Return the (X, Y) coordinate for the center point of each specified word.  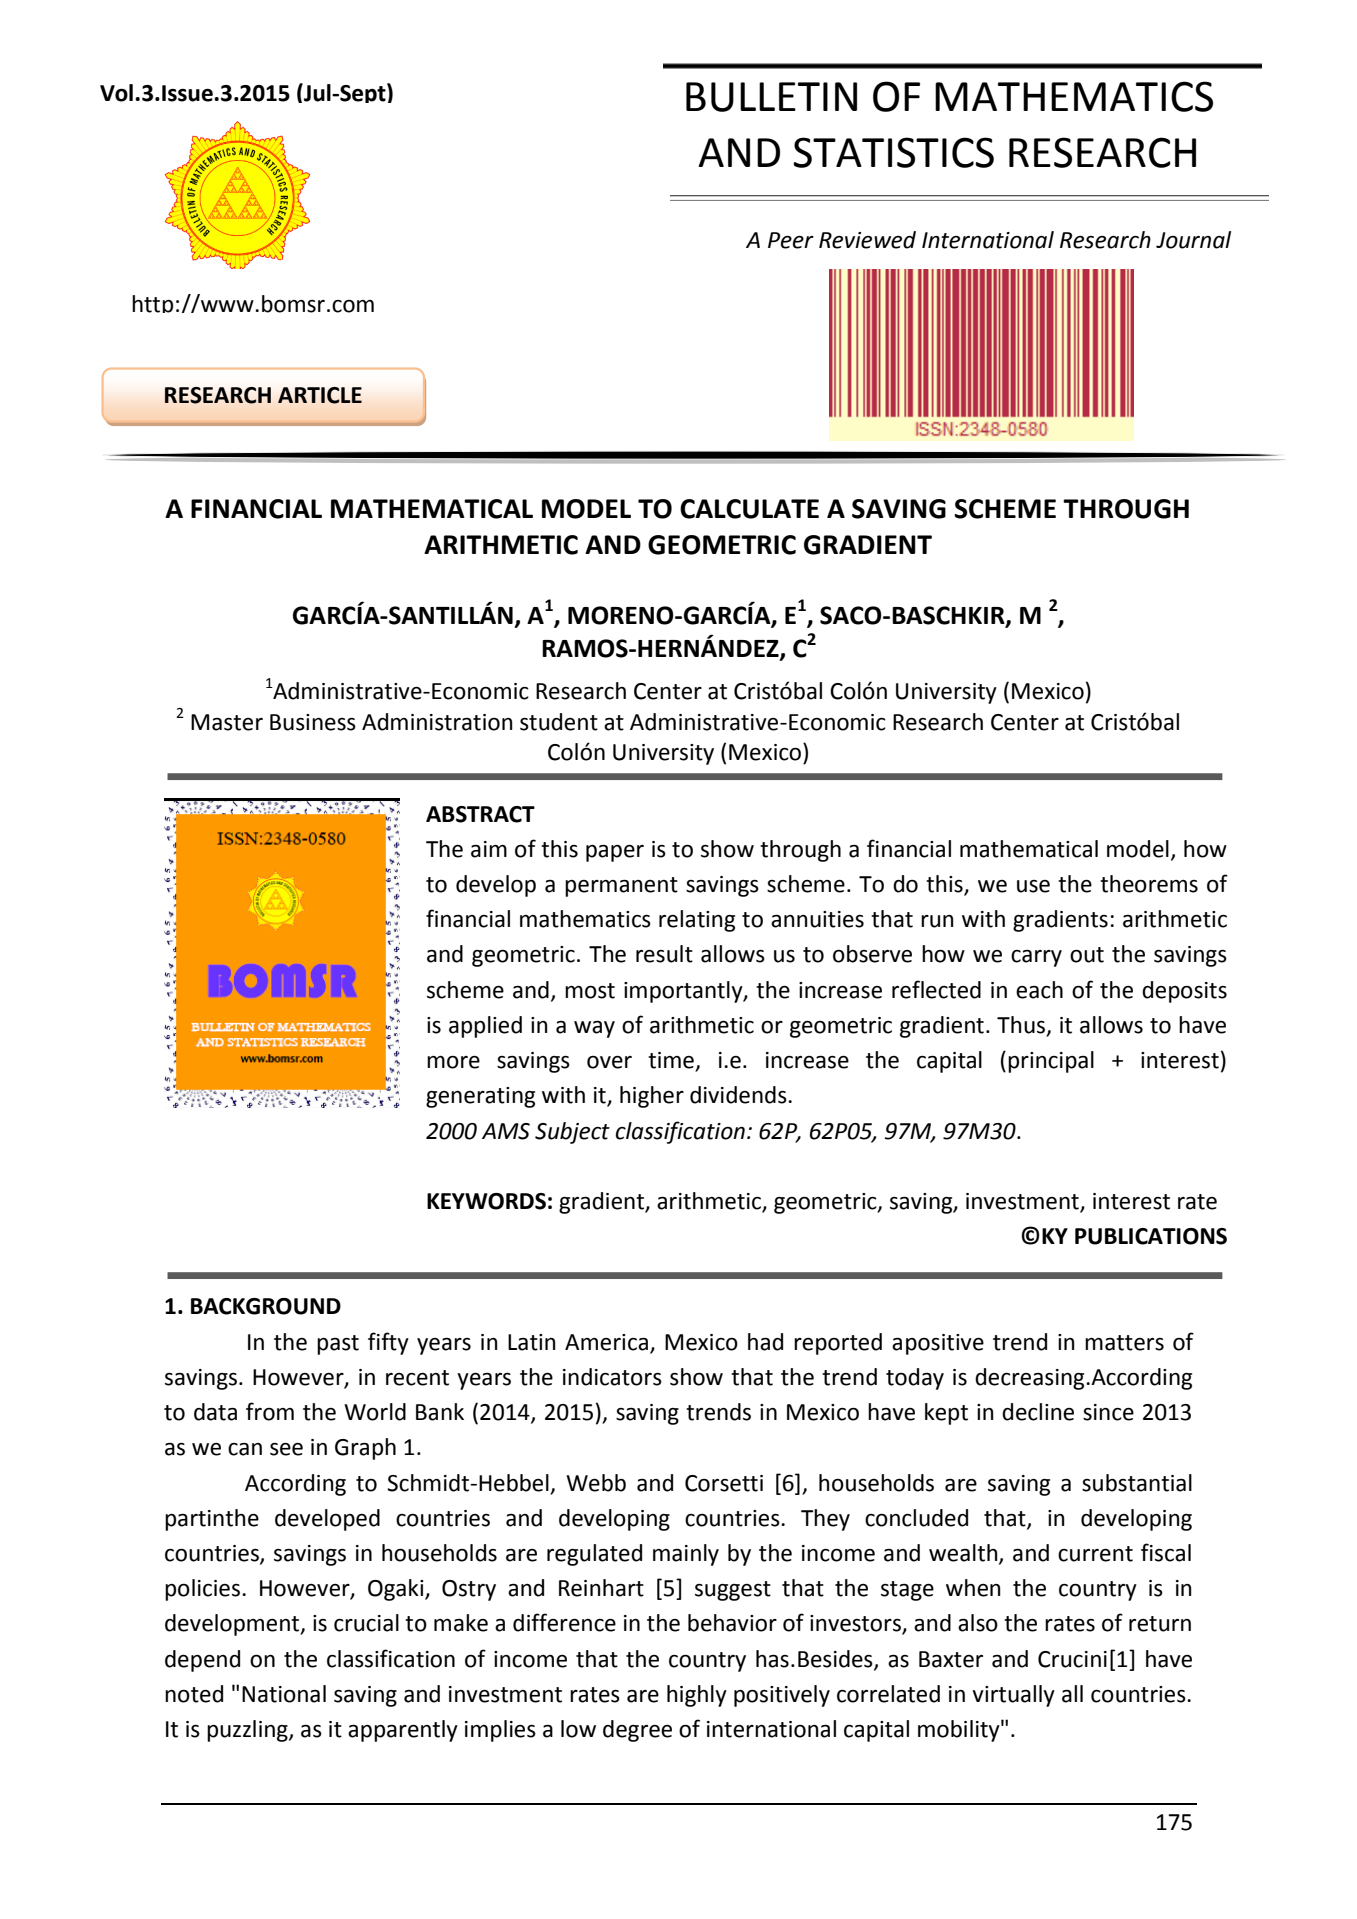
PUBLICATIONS (1151, 1236)
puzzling (248, 1731)
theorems (1149, 884)
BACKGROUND (266, 1306)
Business (313, 722)
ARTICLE (320, 395)
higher (652, 1097)
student (559, 722)
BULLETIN (771, 97)
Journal (1193, 240)
